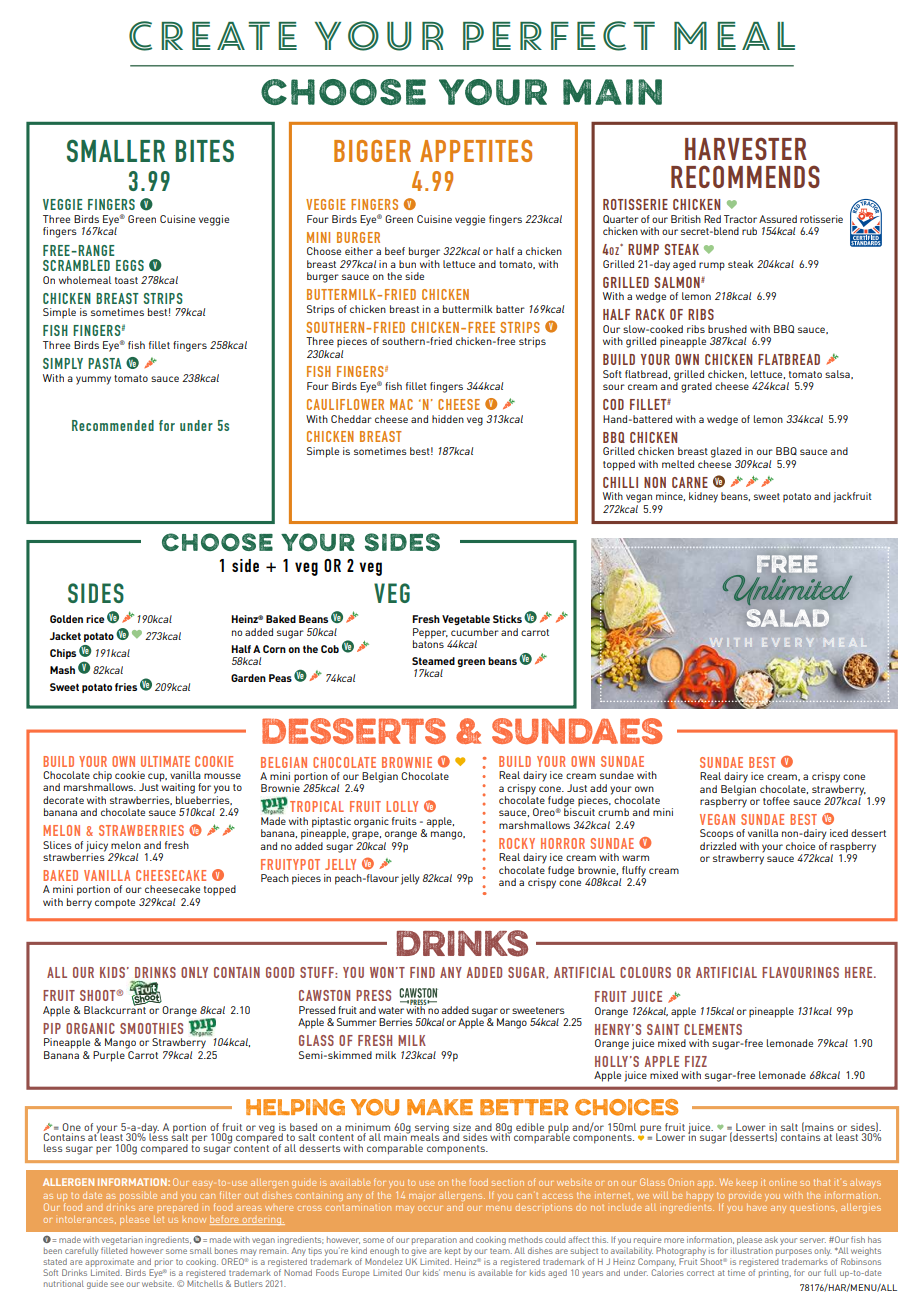 The height and width of the screenshot is (1308, 924). What do you see at coordinates (213, 36) in the screenshot?
I see `CREATE` at bounding box center [213, 36].
